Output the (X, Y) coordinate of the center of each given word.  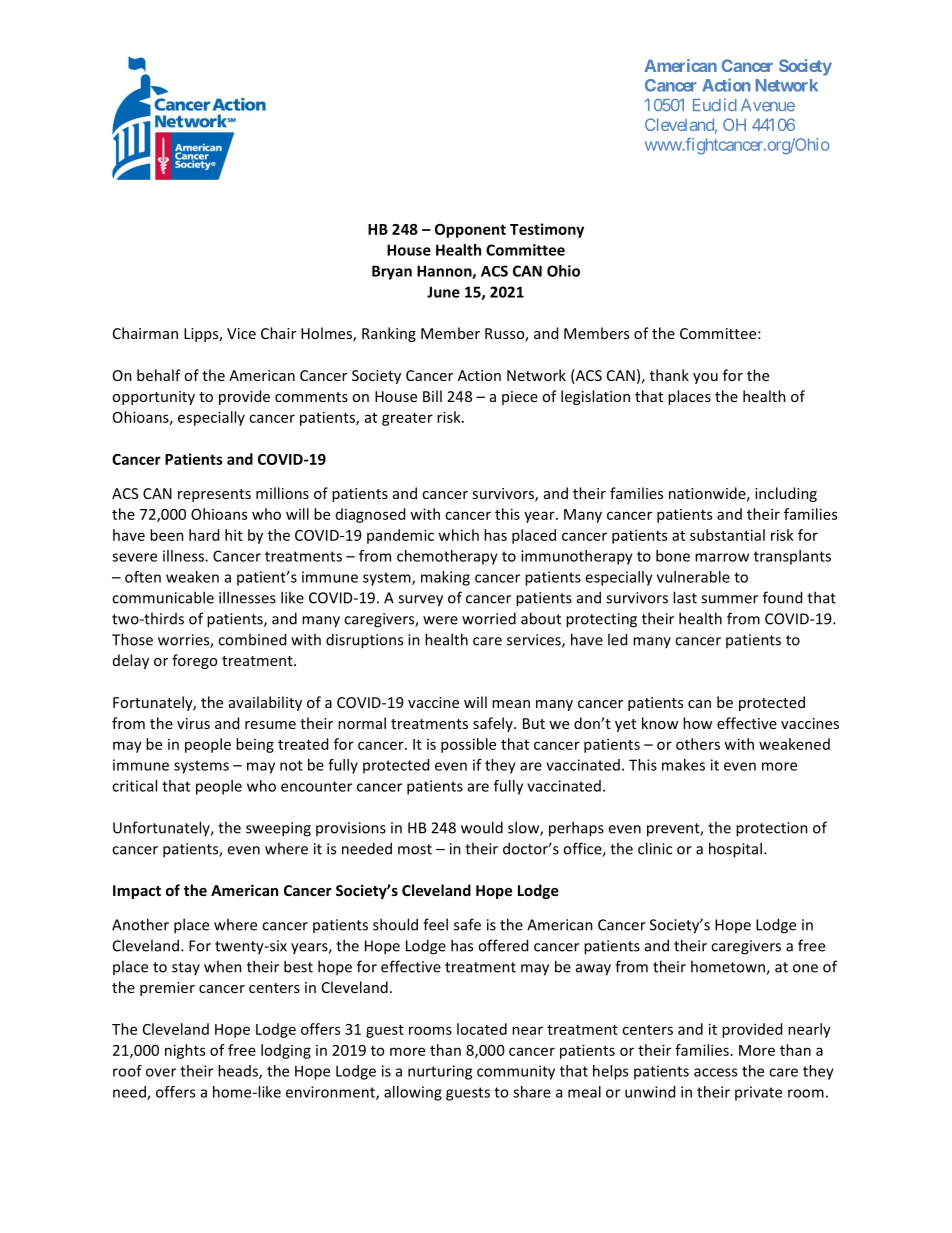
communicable (163, 597)
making (445, 578)
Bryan (392, 272)
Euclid (715, 105)
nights (185, 1051)
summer (729, 599)
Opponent (470, 231)
